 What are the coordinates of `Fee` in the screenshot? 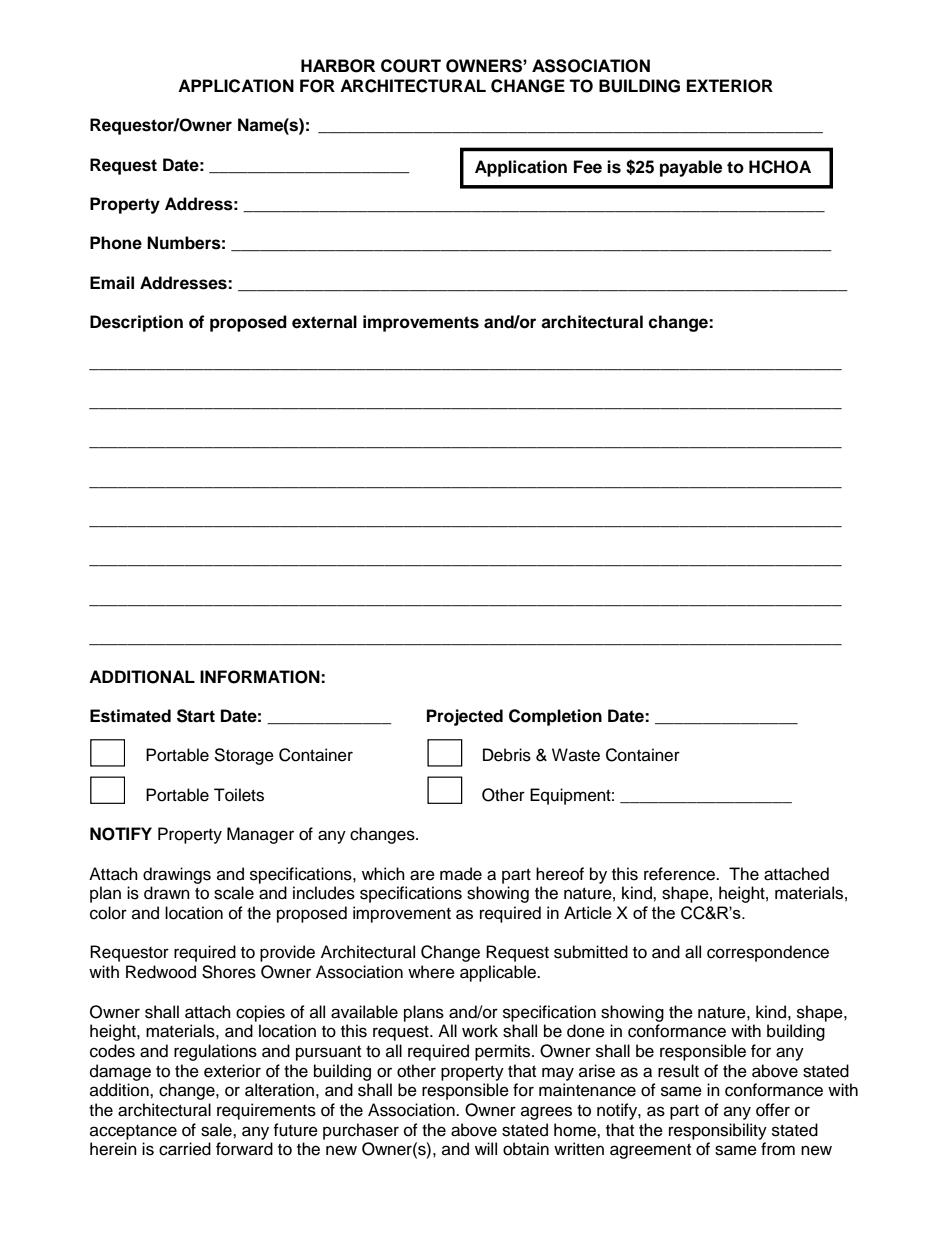 It's located at (588, 167).
